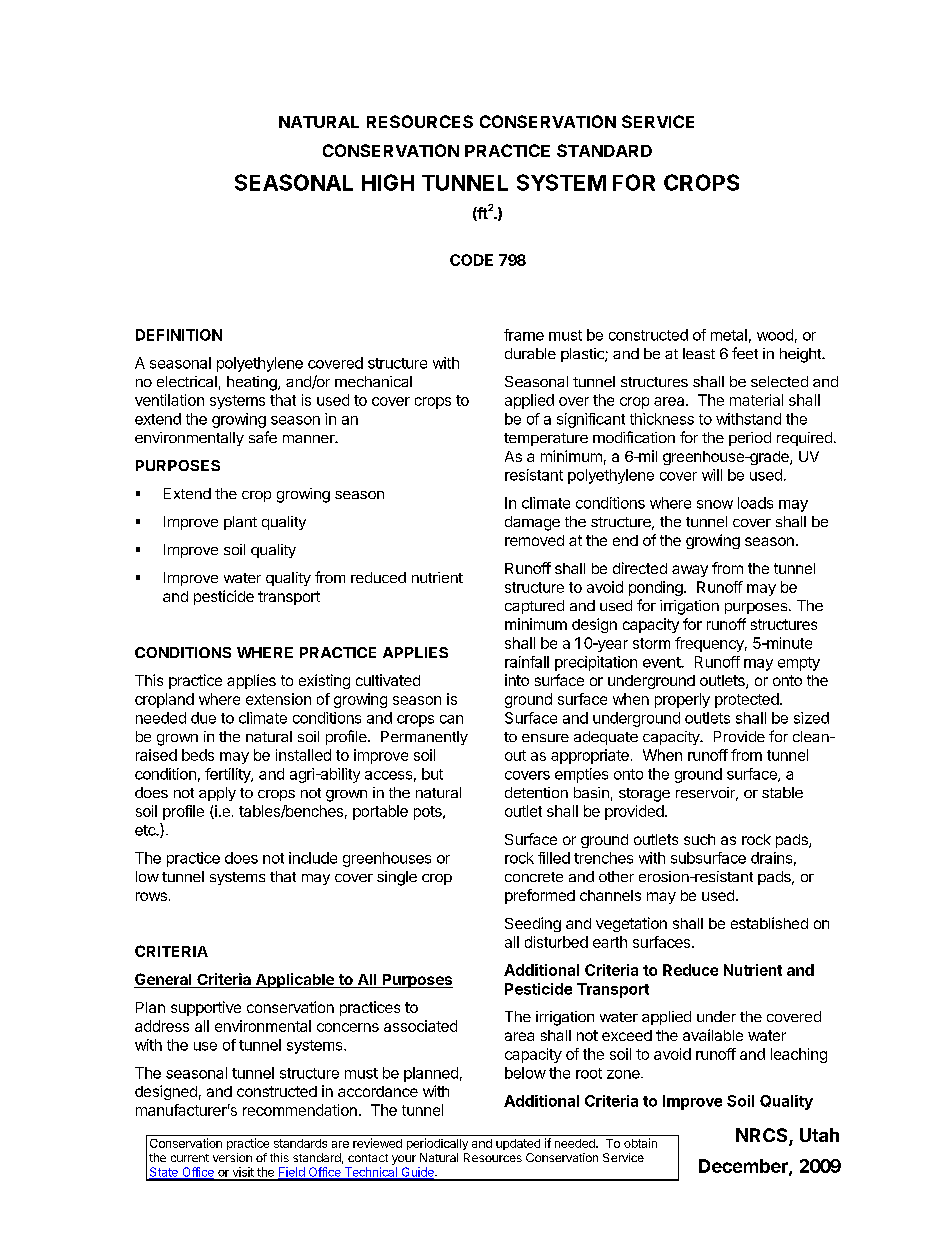  What do you see at coordinates (729, 335) in the screenshot?
I see `metal` at bounding box center [729, 335].
